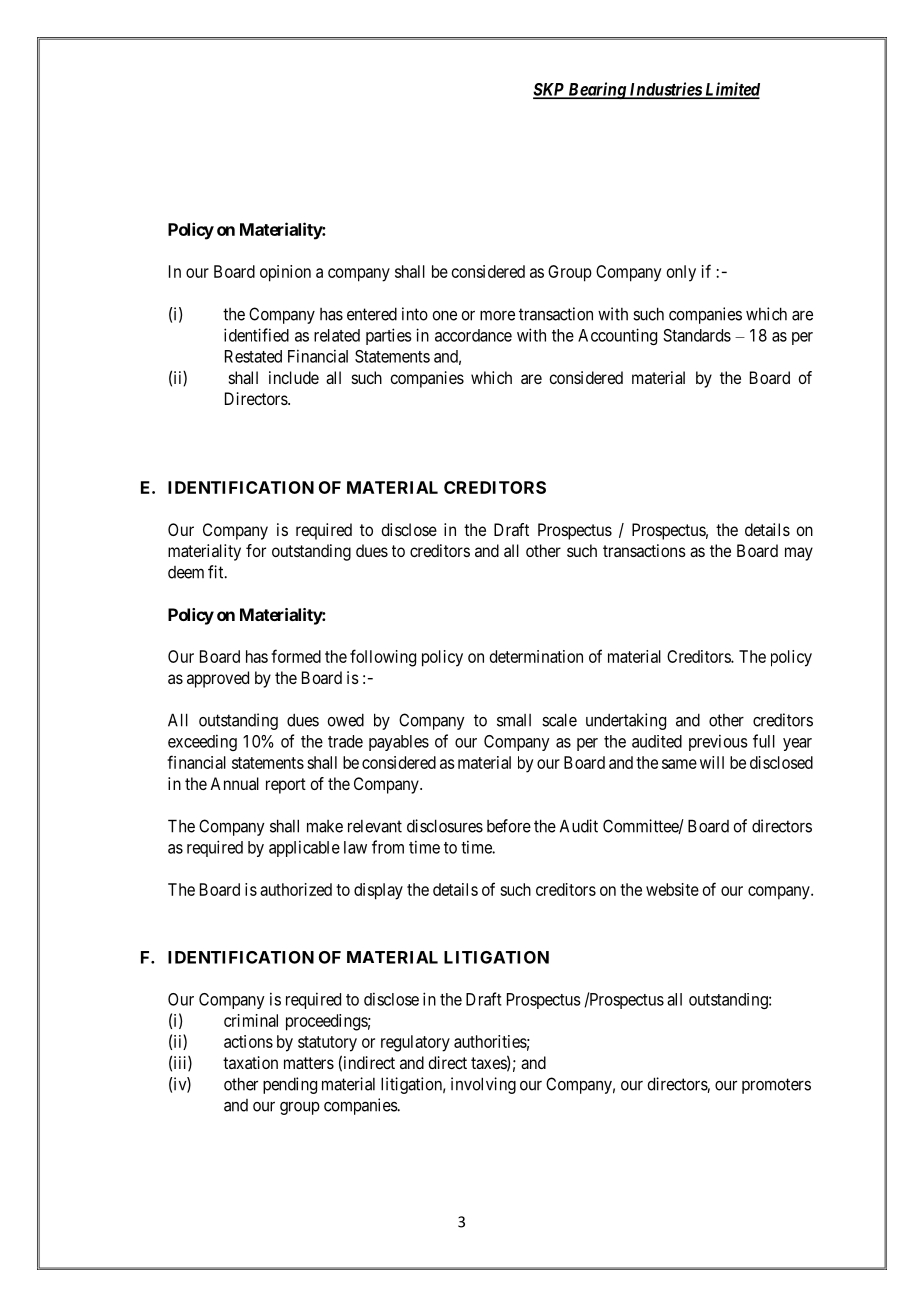 This document has height=1307, width=924. I want to click on SKP, so click(550, 90).
